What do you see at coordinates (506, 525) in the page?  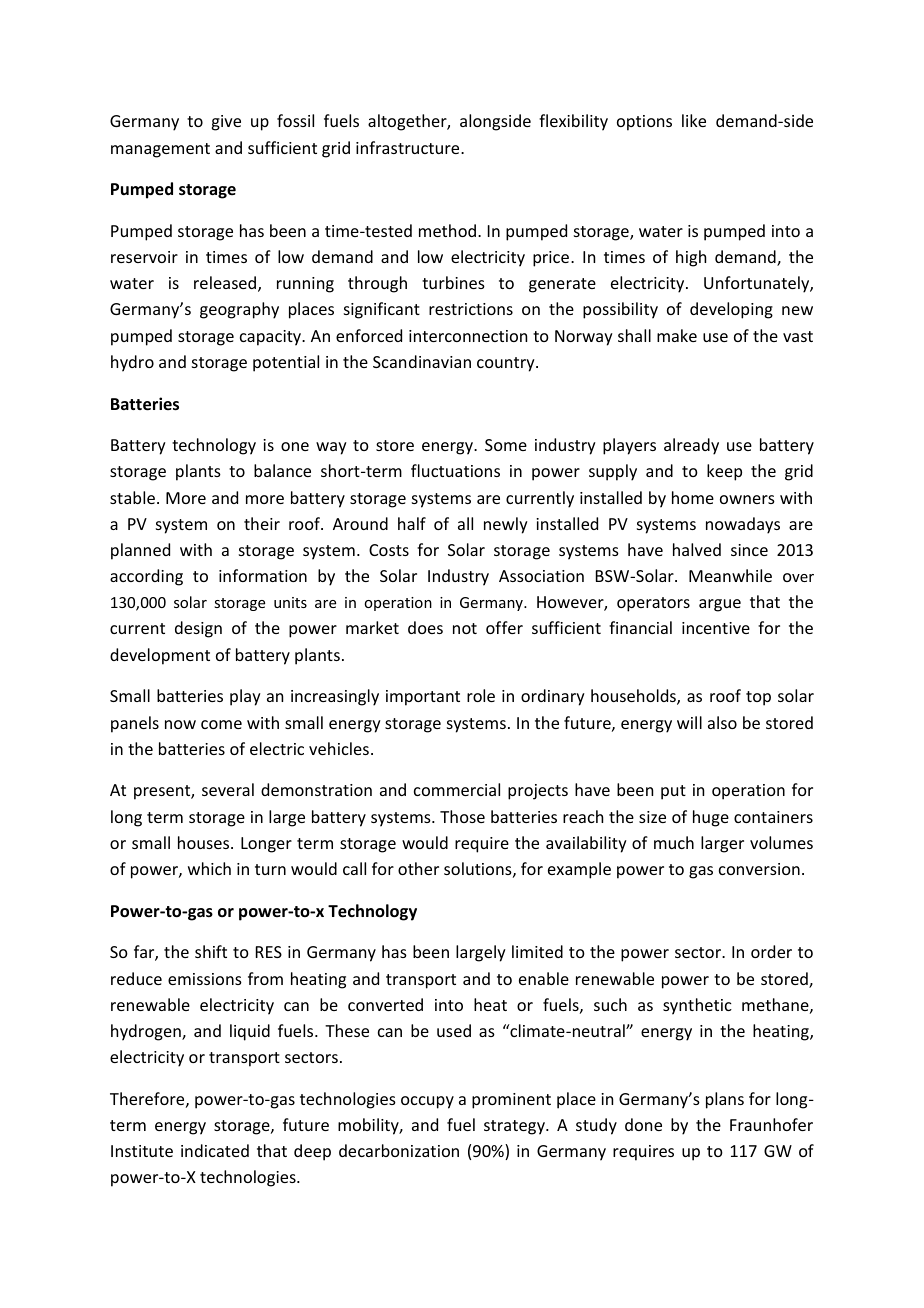 I see `newly` at bounding box center [506, 525].
